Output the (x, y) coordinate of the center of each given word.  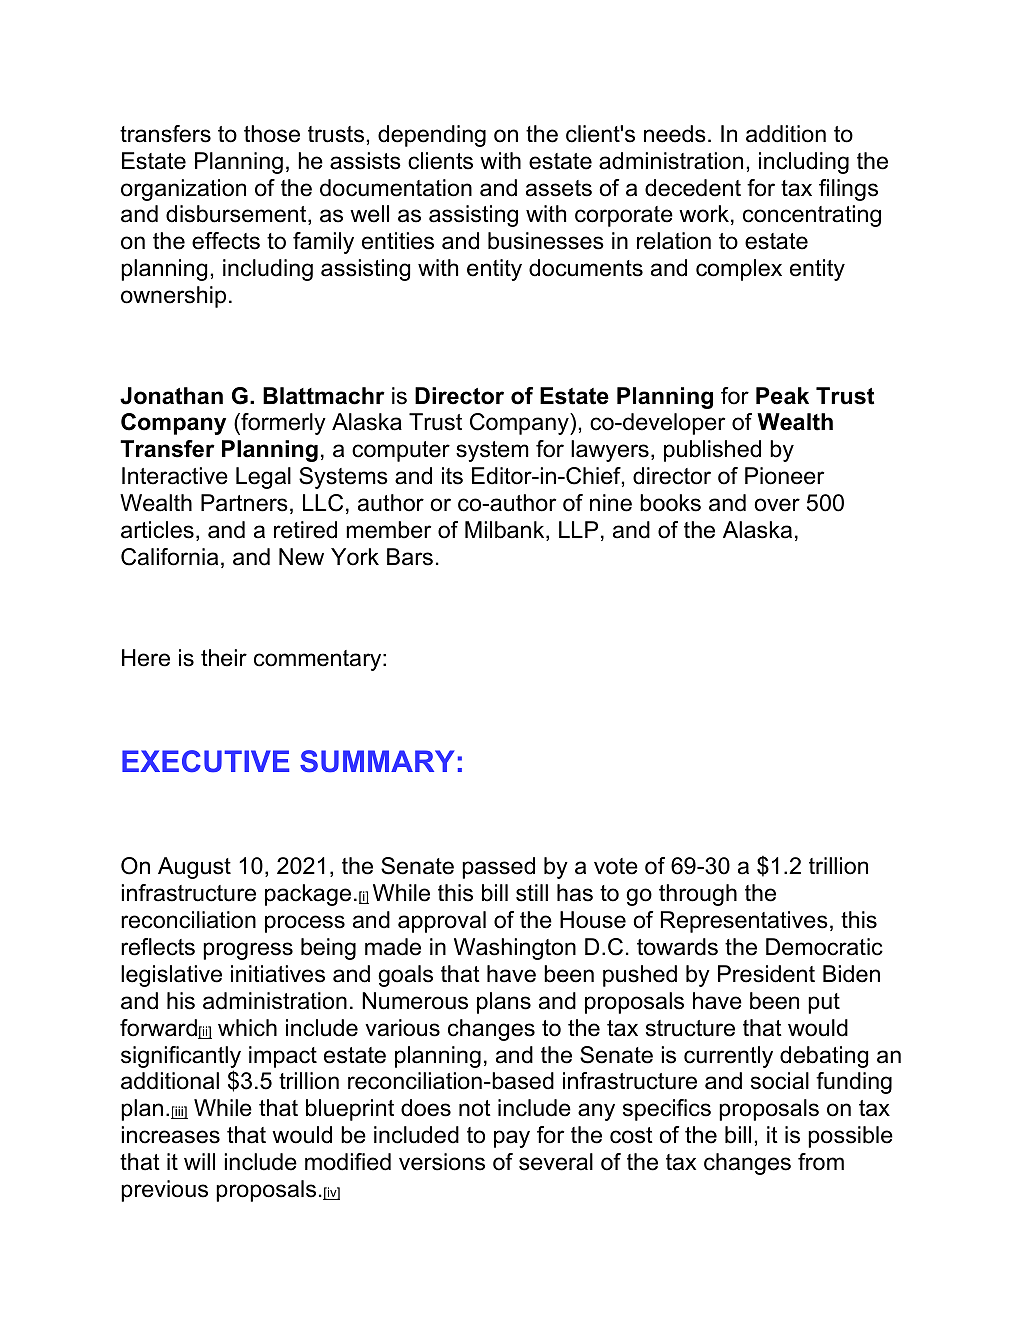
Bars (410, 557)
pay (512, 1139)
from (821, 1162)
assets (559, 188)
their (224, 658)
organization (183, 190)
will (199, 1161)
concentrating (812, 216)
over (777, 505)
